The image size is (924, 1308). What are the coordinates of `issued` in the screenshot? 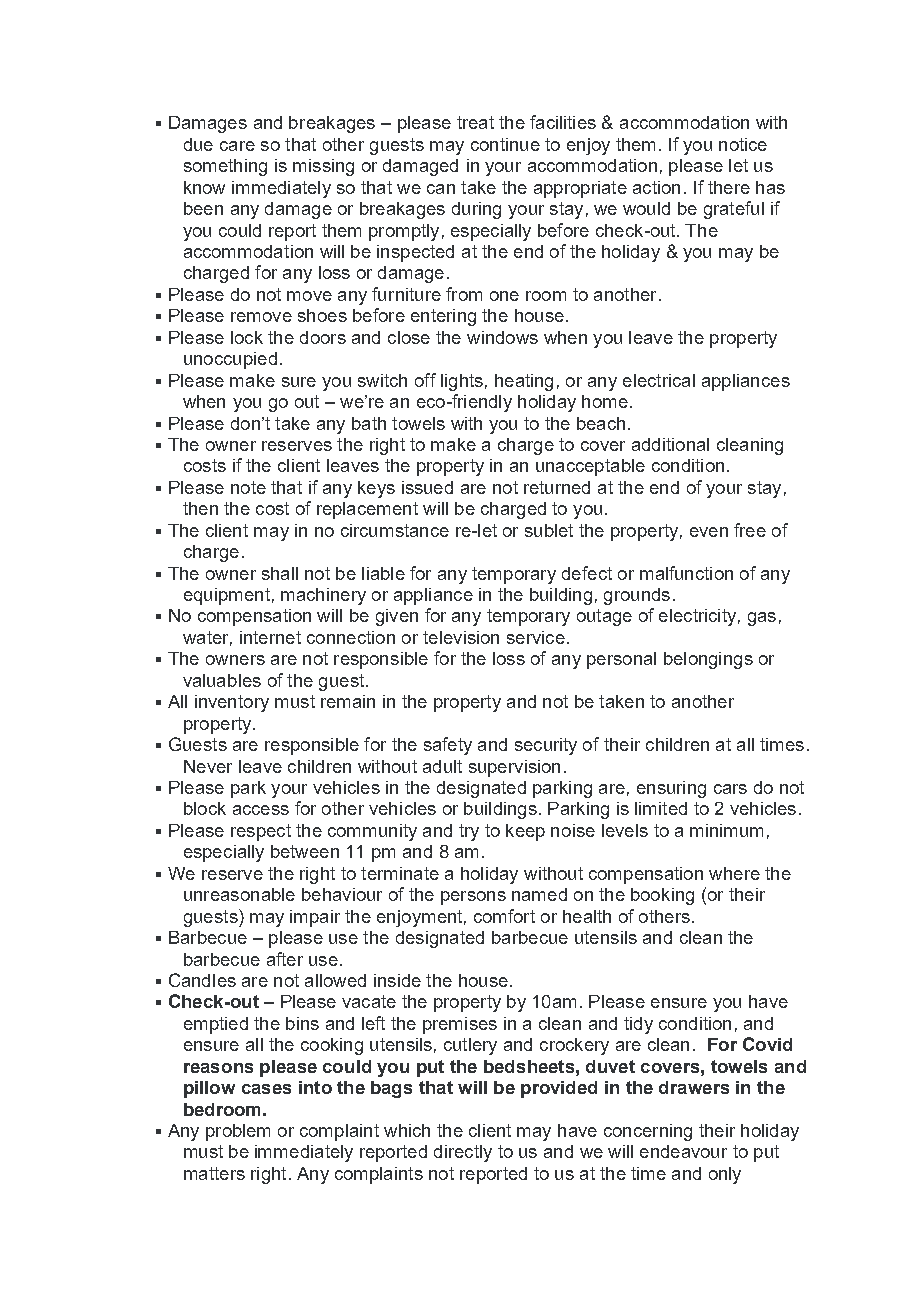 It's located at (427, 487).
